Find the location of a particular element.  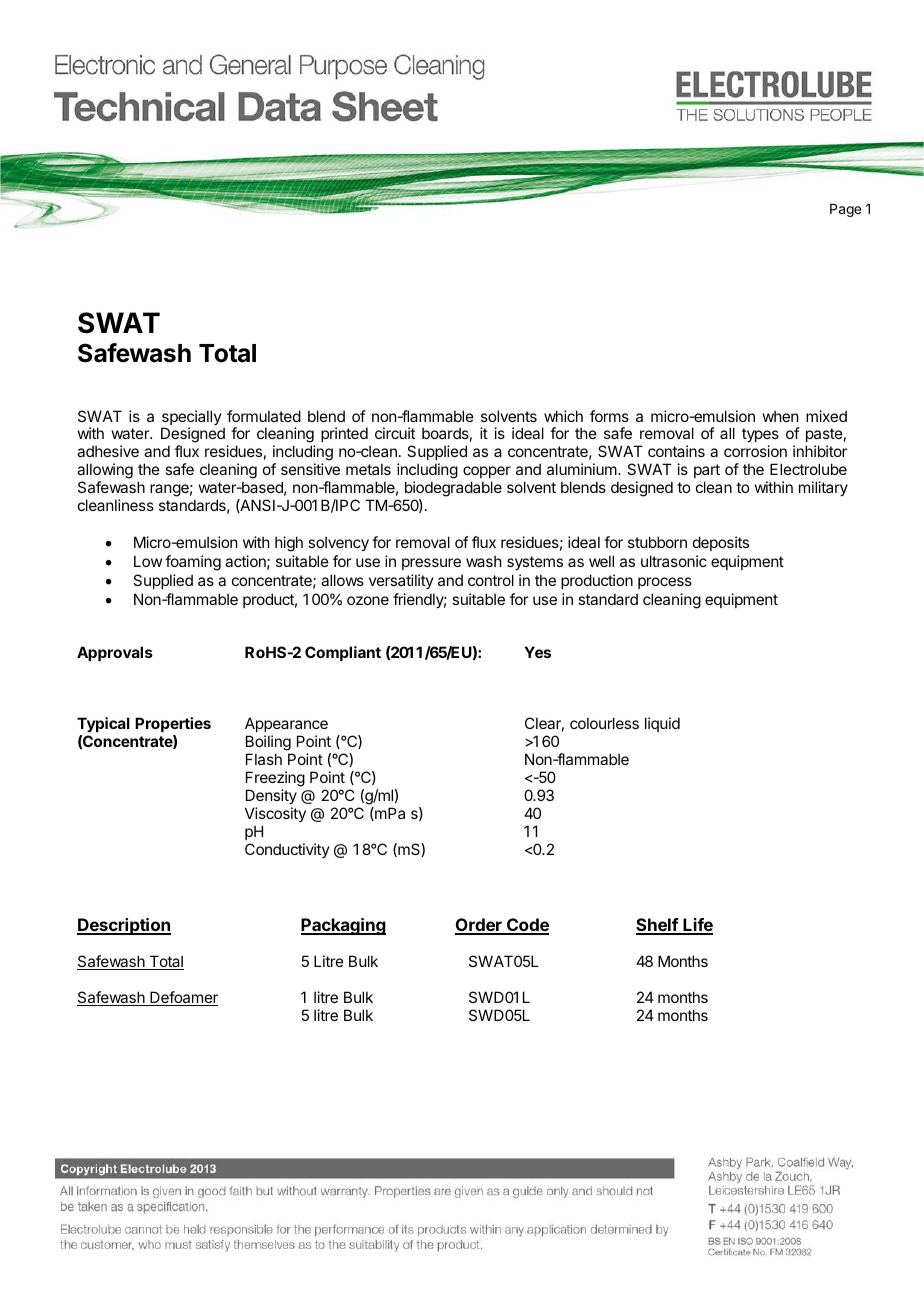

Page is located at coordinates (845, 210).
